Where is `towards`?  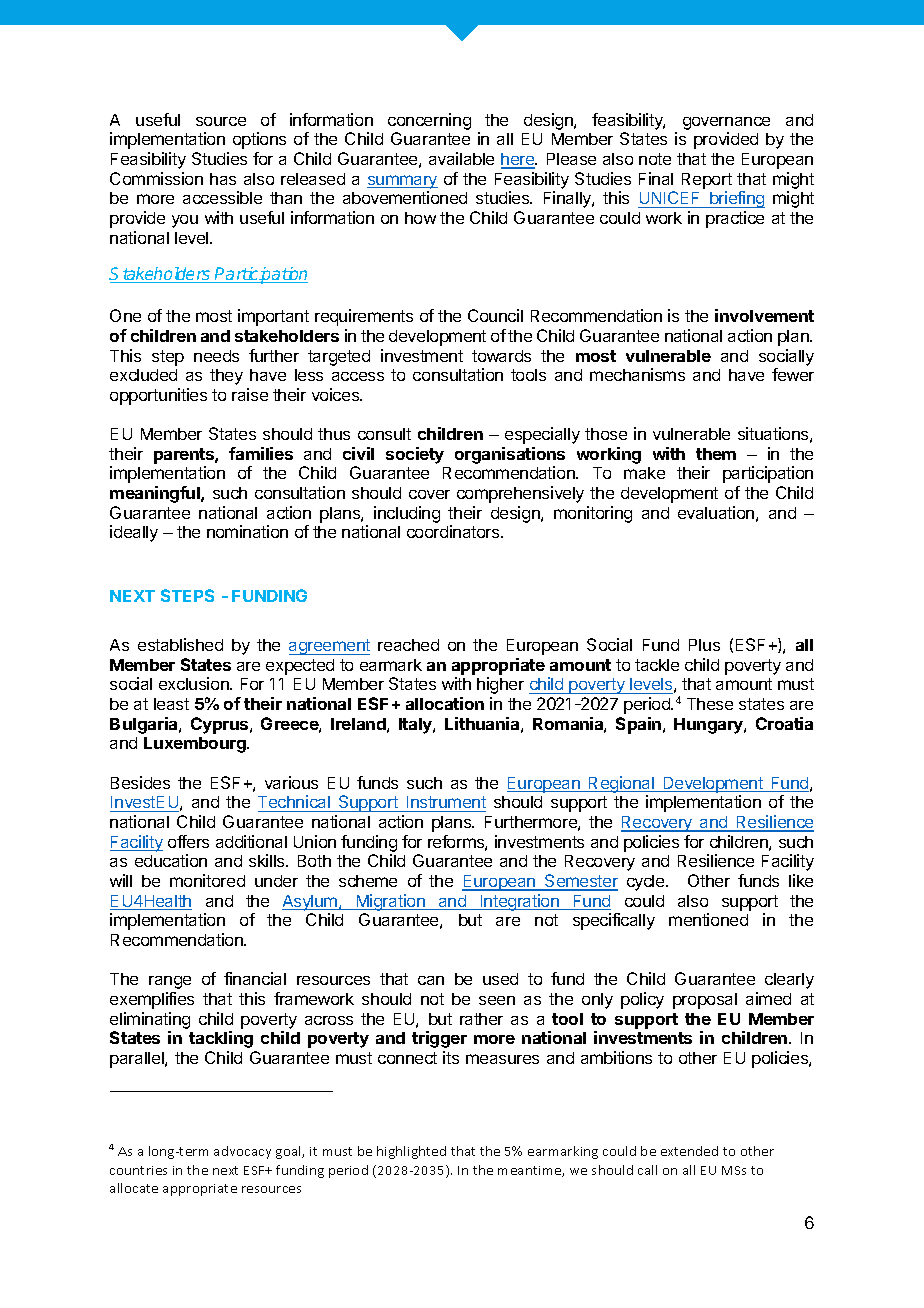 towards is located at coordinates (501, 356).
